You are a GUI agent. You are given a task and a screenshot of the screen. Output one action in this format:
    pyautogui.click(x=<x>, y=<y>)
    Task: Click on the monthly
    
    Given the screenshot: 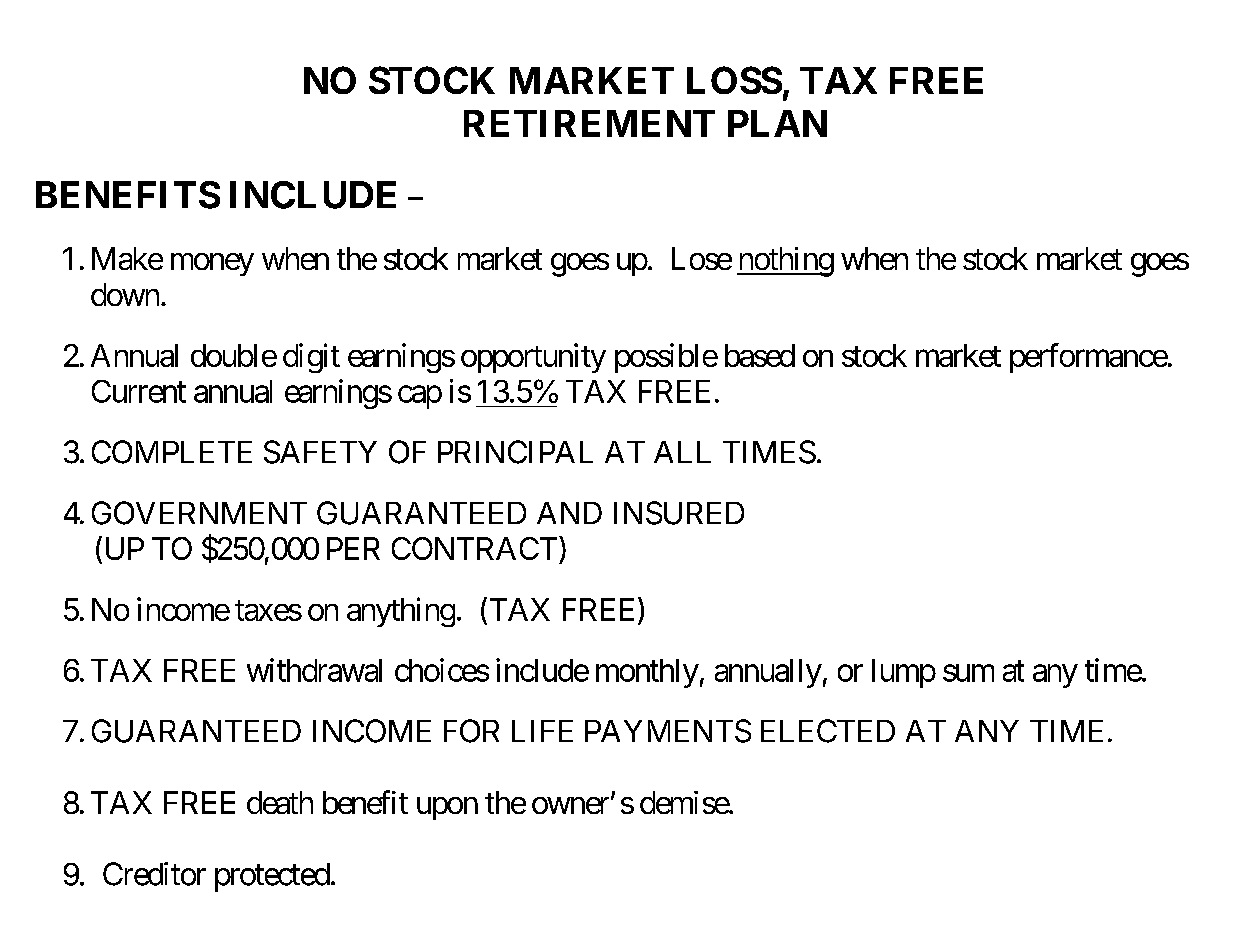 What is the action you would take?
    pyautogui.click(x=647, y=673)
